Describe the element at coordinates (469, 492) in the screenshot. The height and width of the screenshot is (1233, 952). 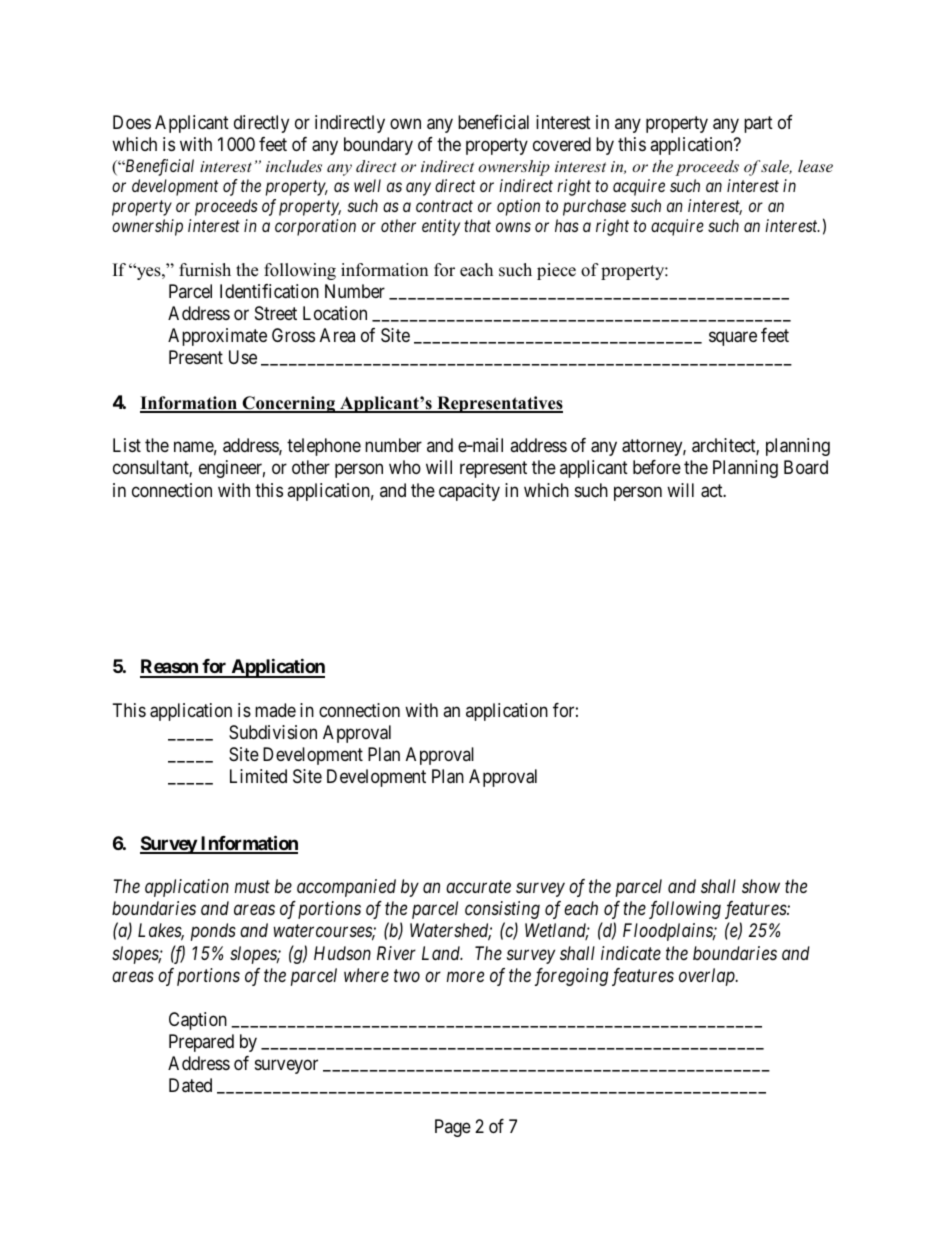
I see `capacity` at that location.
